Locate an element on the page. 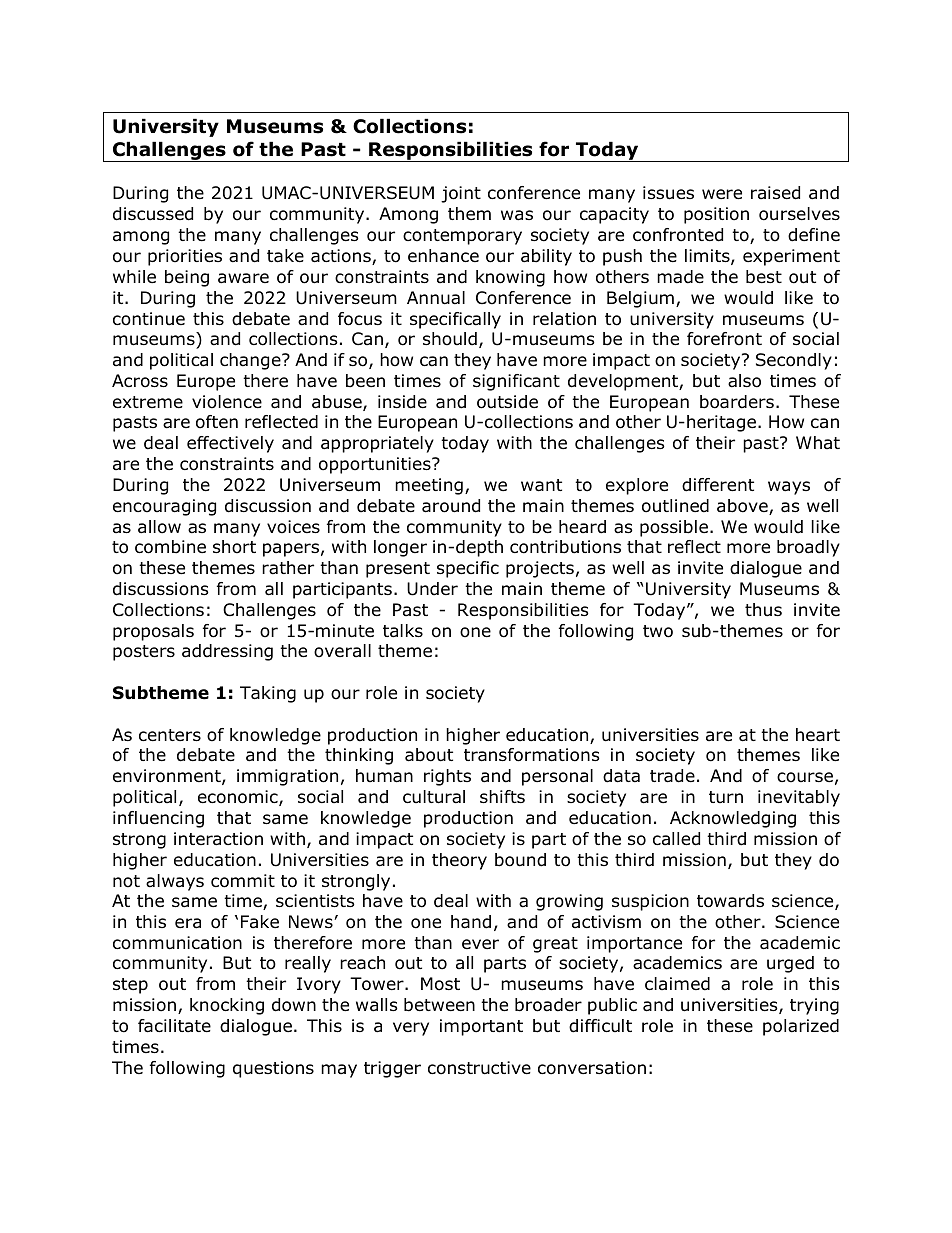 Image resolution: width=952 pixels, height=1233 pixels. around is located at coordinates (451, 506).
